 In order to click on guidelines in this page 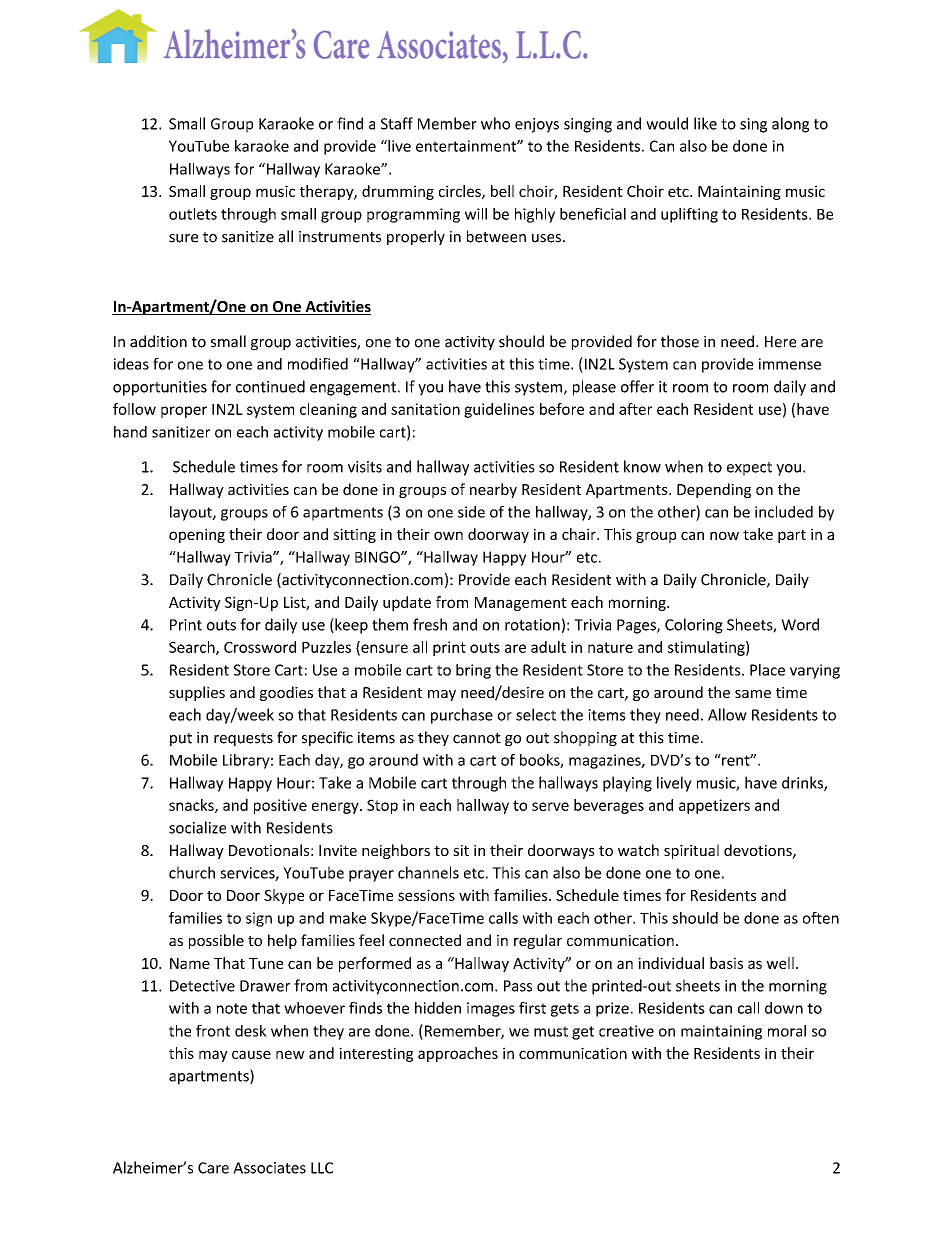, I will do `click(499, 410)`.
